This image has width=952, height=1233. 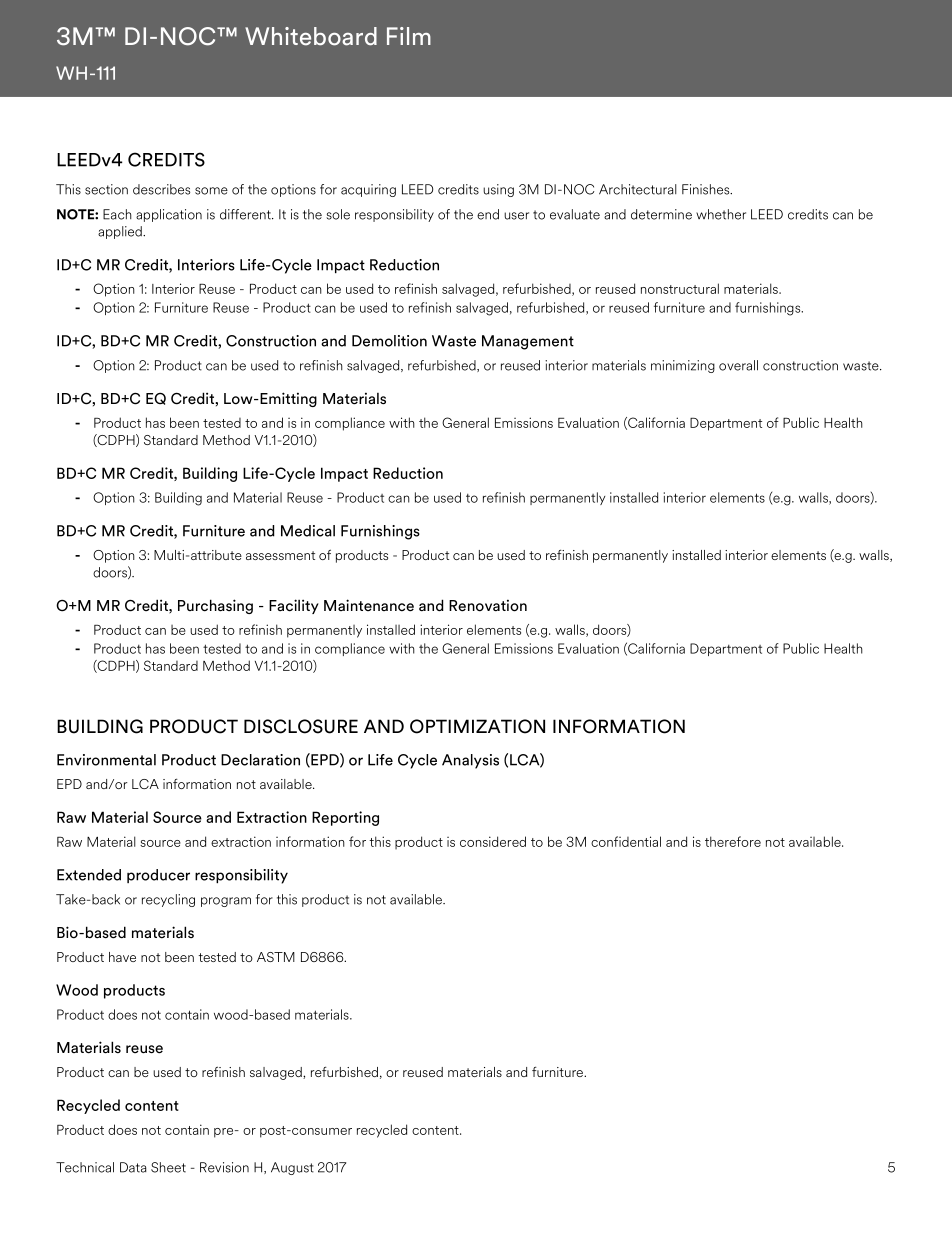 I want to click on Demolition, so click(x=389, y=341).
